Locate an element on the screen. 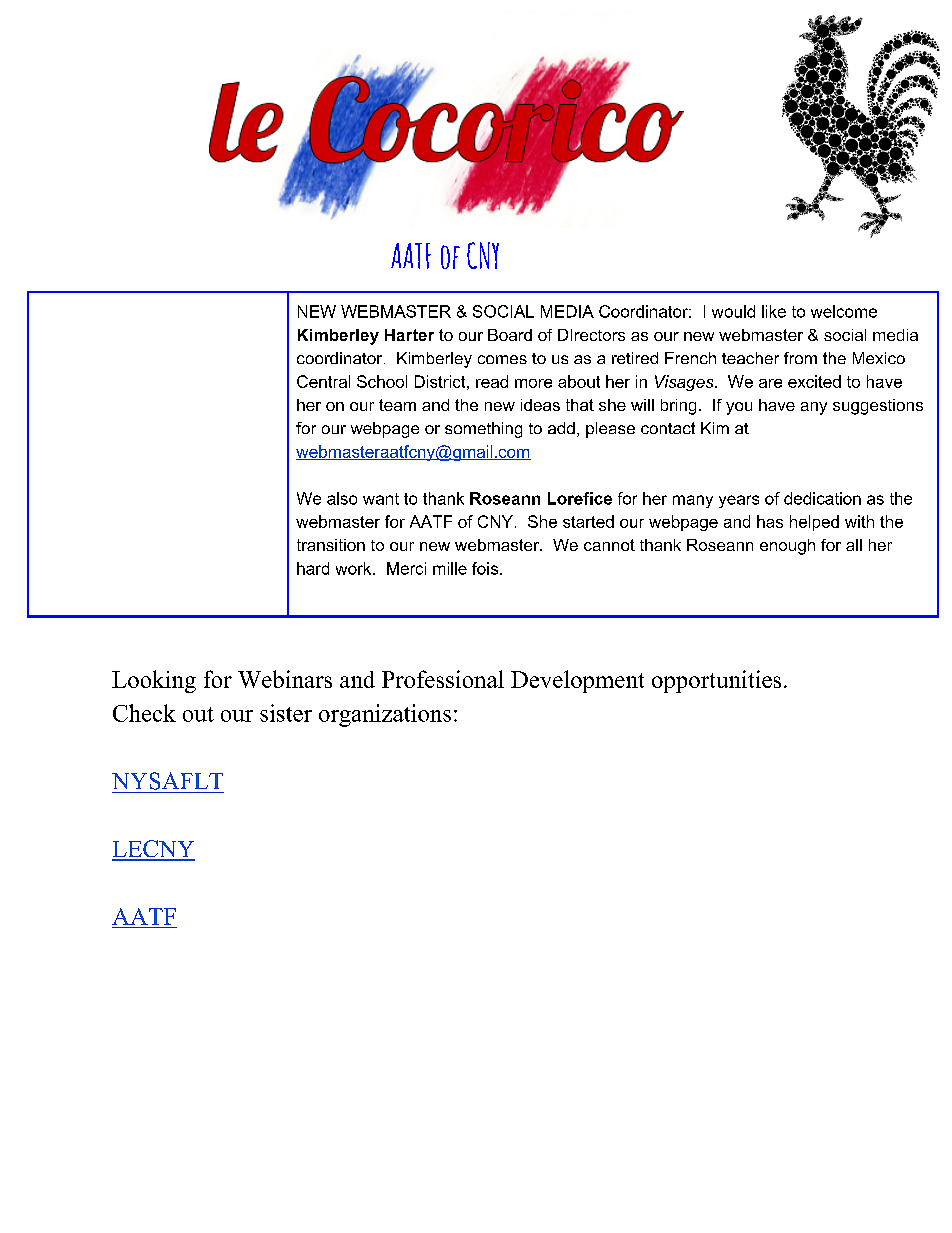  Board is located at coordinates (510, 335).
